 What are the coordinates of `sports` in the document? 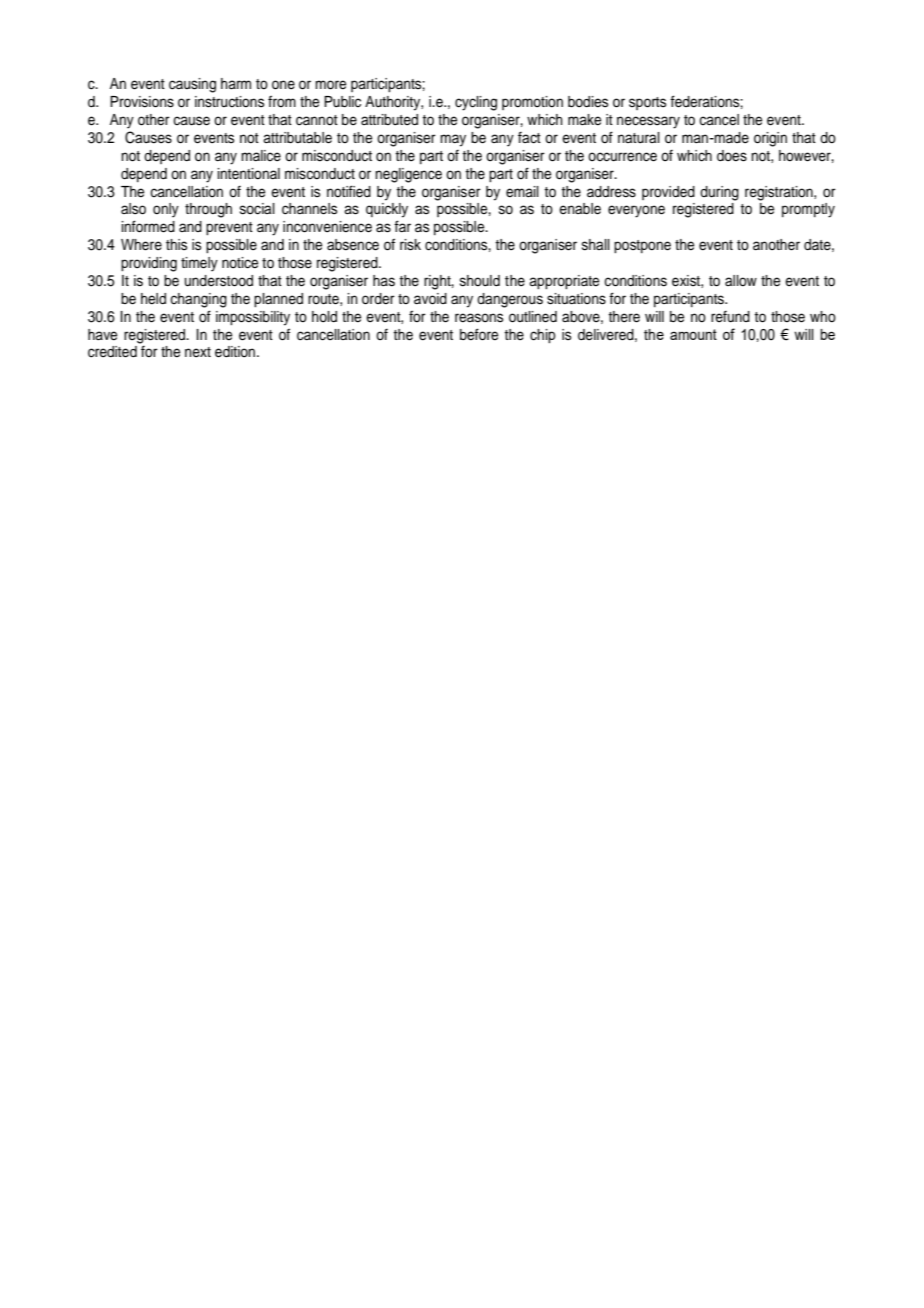 It's located at (647, 103).
